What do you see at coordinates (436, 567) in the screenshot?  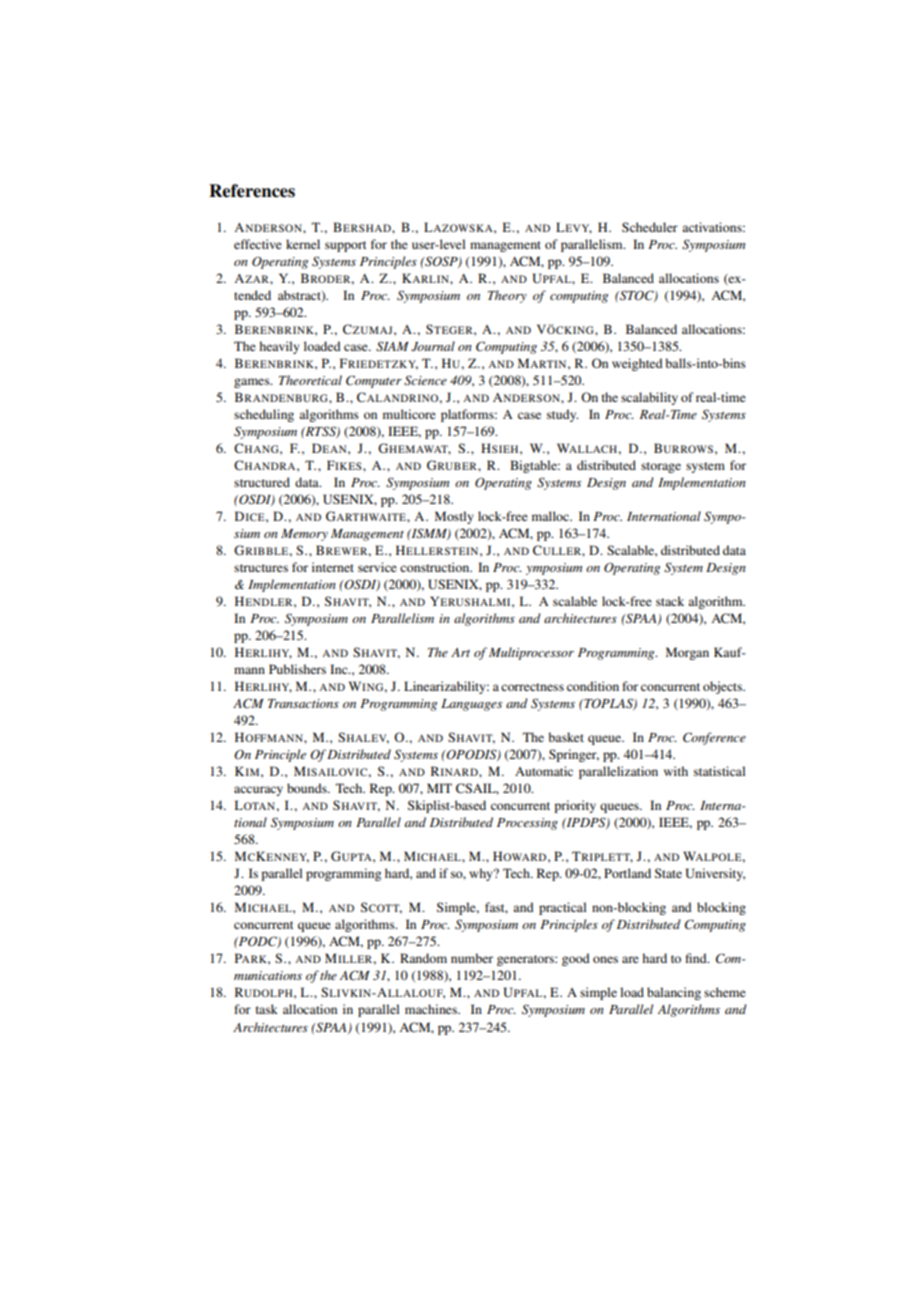 I see `construction` at bounding box center [436, 567].
